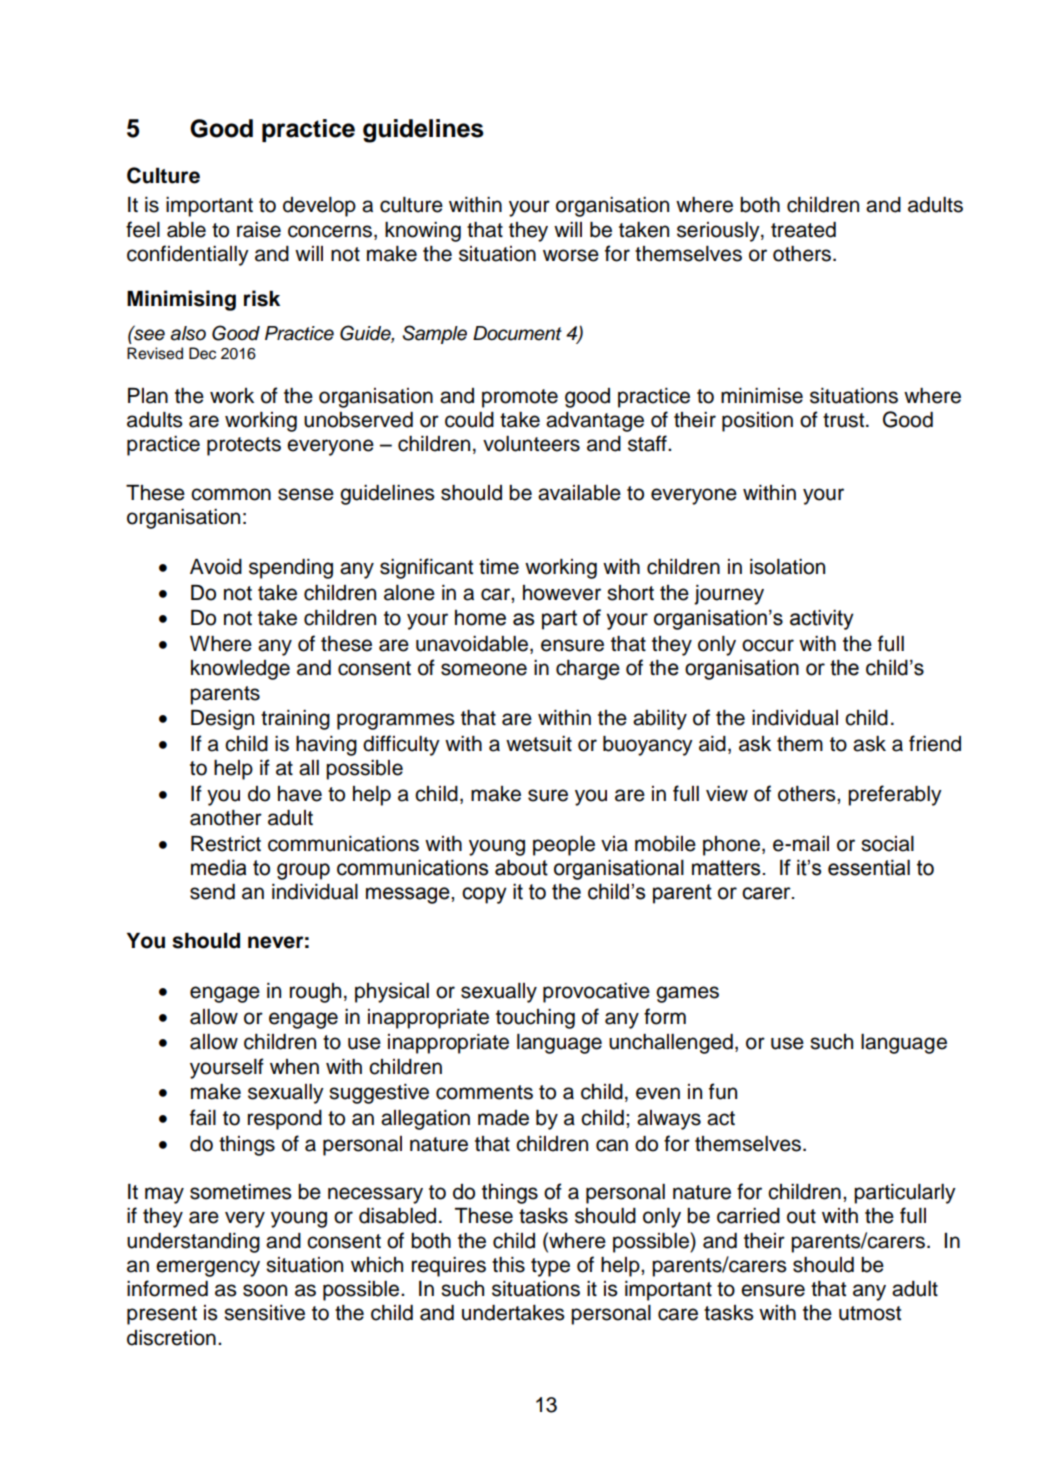  I want to click on trust, so click(845, 420).
